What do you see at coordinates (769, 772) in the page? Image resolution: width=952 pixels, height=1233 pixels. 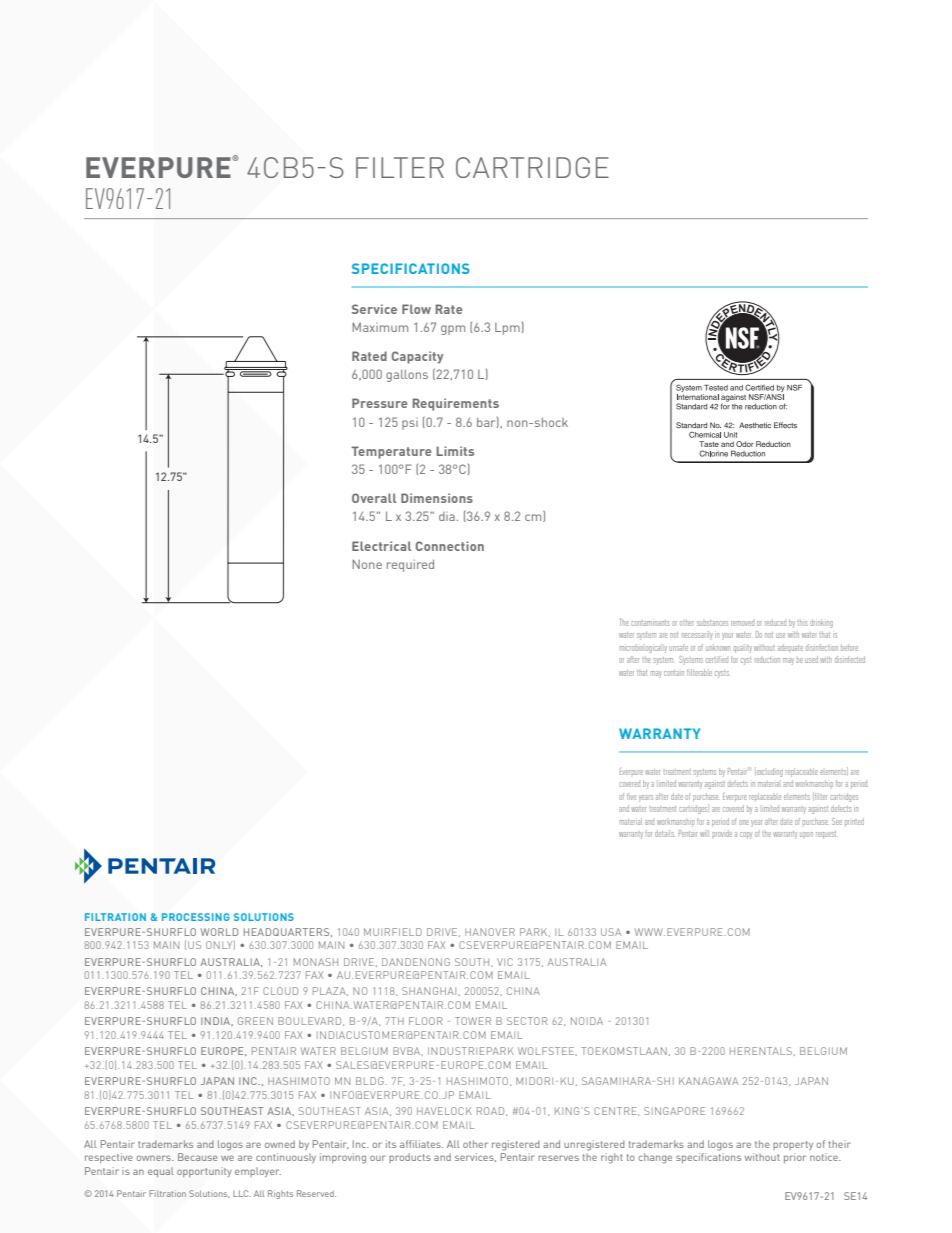 I see `excluding` at bounding box center [769, 772].
